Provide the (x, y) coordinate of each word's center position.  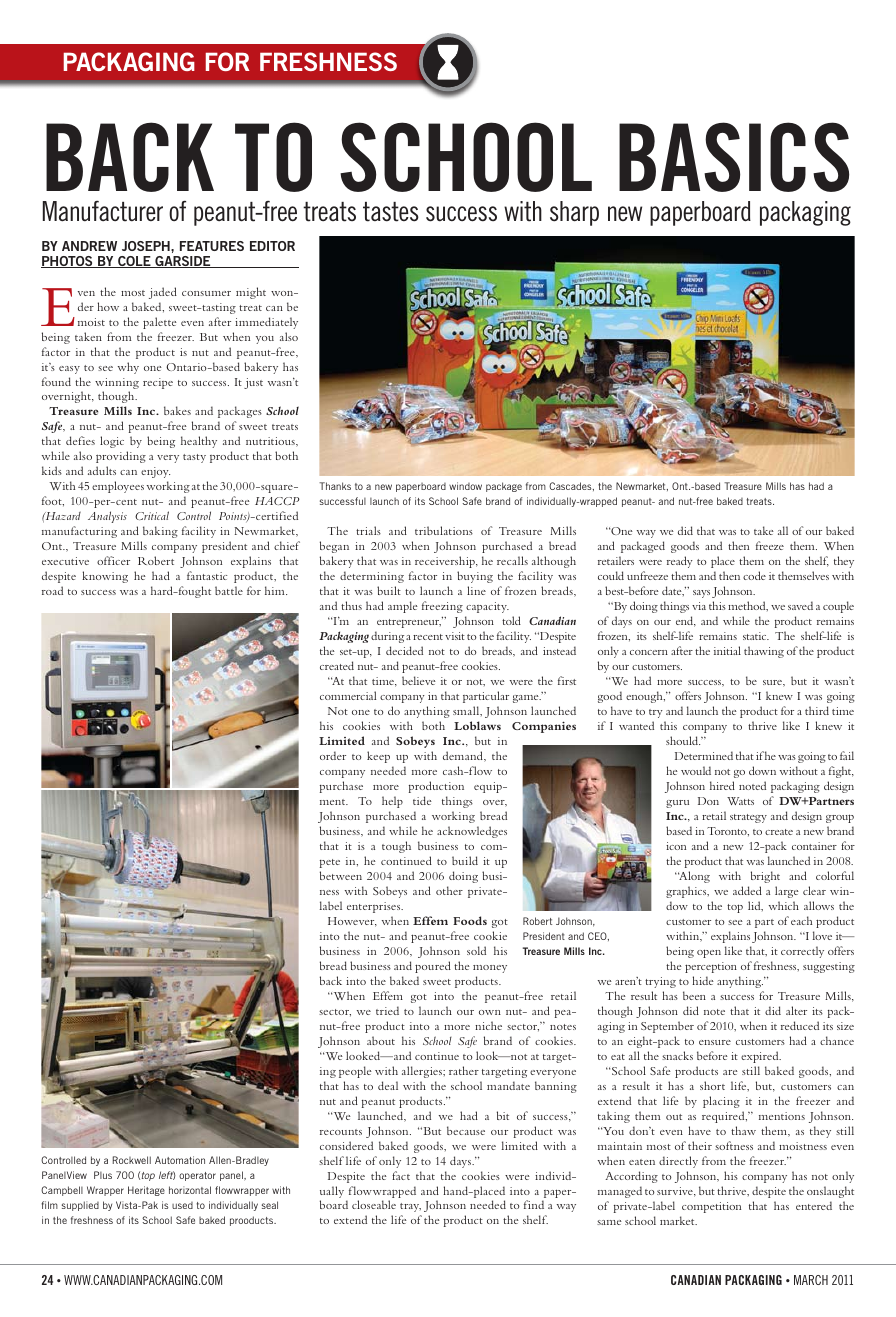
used (182, 1205)
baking (160, 532)
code (754, 575)
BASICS (734, 157)
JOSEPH (147, 246)
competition (711, 1207)
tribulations (444, 530)
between (341, 875)
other (449, 890)
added (747, 890)
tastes (391, 212)
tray (410, 1207)
